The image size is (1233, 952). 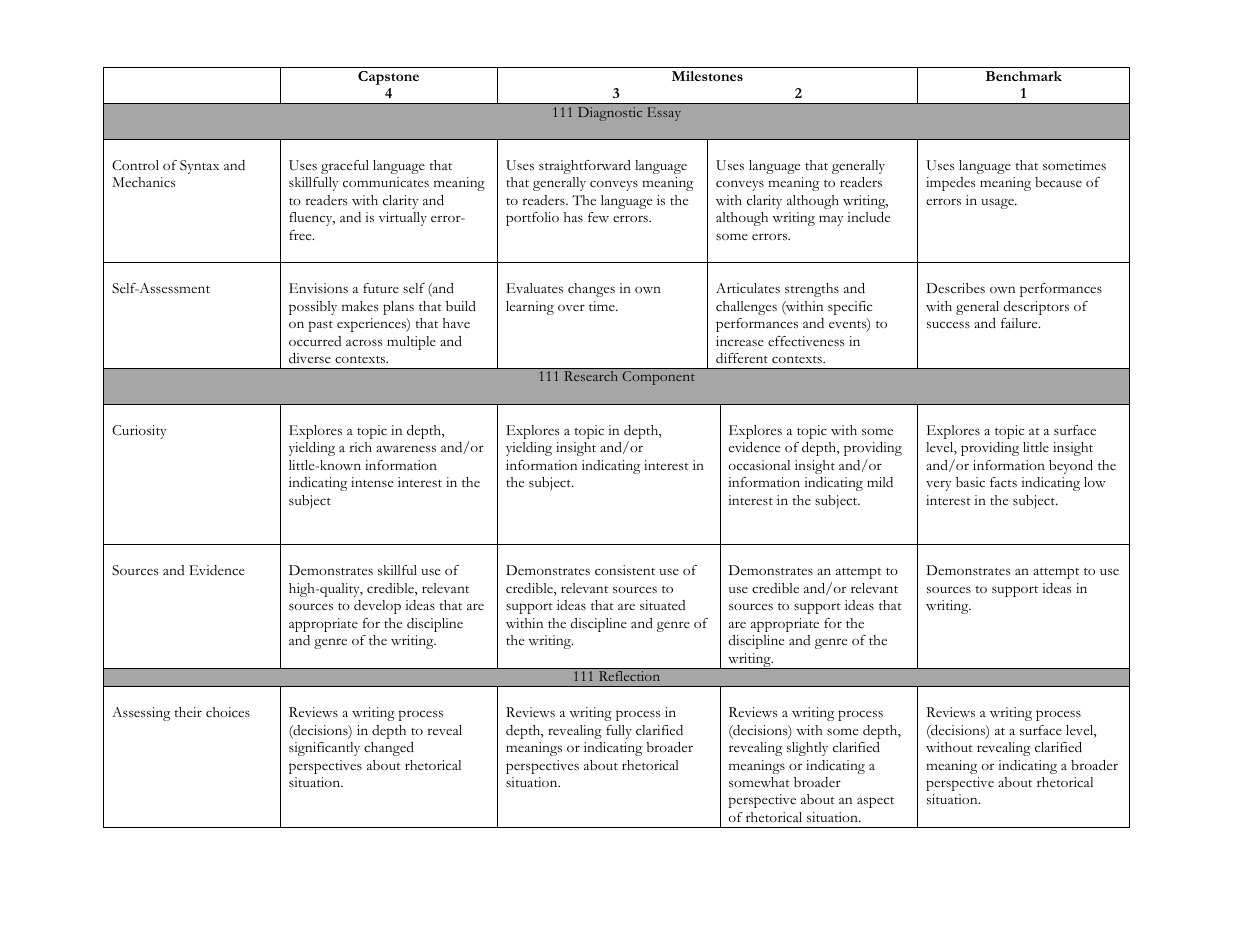 What do you see at coordinates (998, 203) in the image?
I see `usage` at bounding box center [998, 203].
